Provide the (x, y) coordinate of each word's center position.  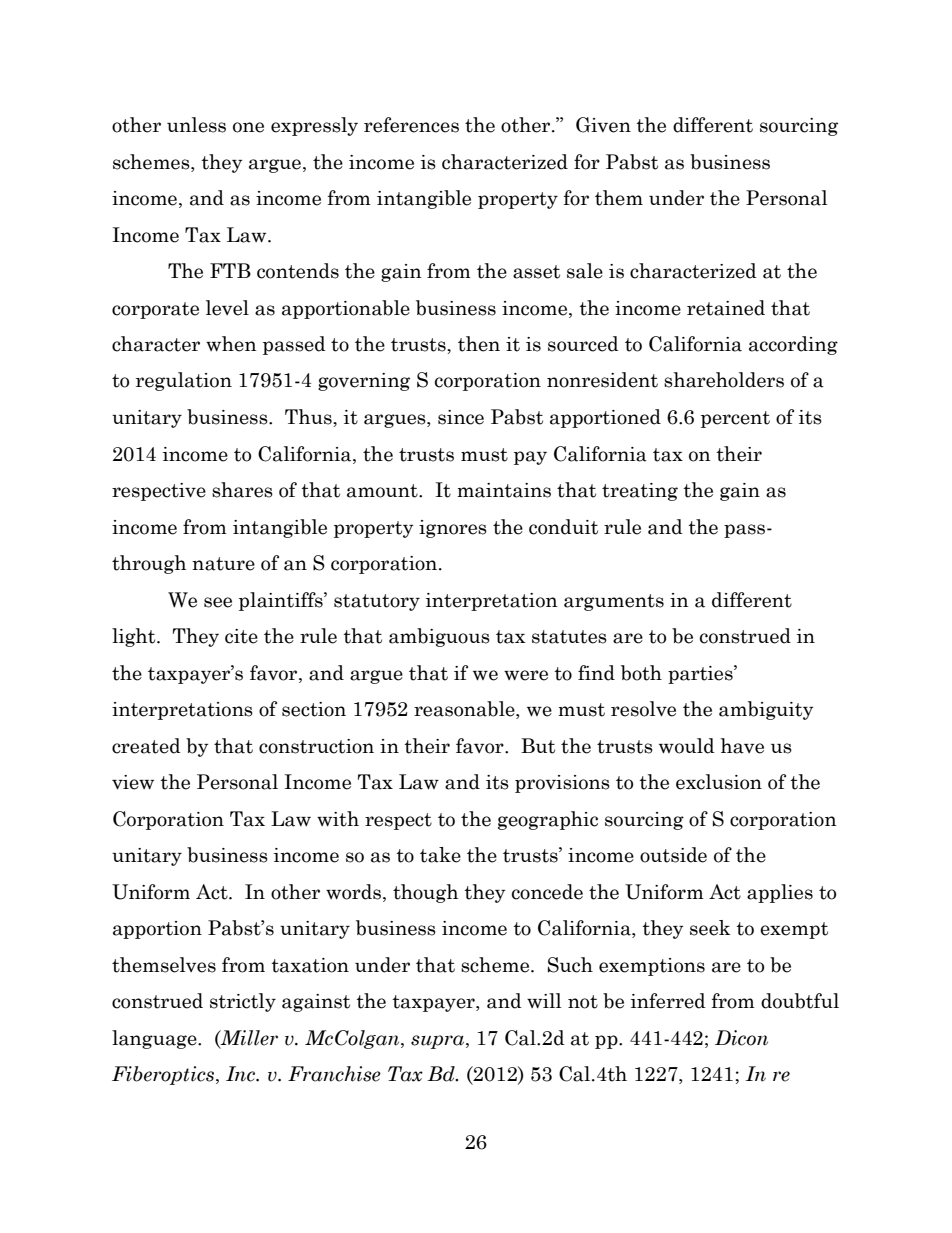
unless (196, 125)
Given (603, 125)
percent (735, 419)
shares (242, 490)
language (155, 1039)
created (146, 746)
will (544, 1001)
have (742, 746)
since (461, 417)
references (411, 125)
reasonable (465, 710)
